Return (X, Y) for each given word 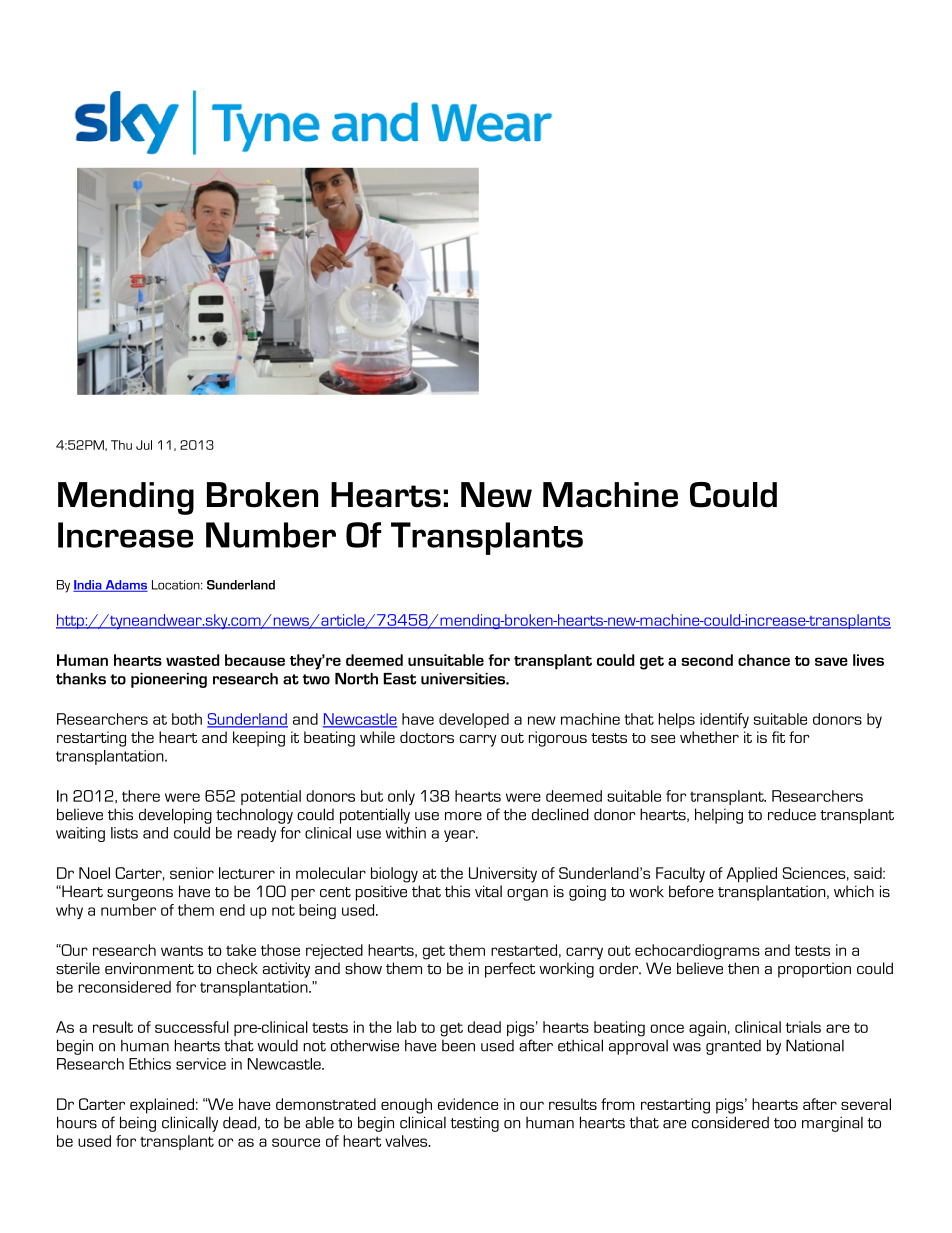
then (743, 968)
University (503, 875)
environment (149, 968)
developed (474, 720)
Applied (751, 875)
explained (162, 1106)
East (399, 679)
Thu (121, 445)
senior (192, 873)
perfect (510, 970)
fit (778, 737)
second (707, 660)
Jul (144, 445)
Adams (125, 586)
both (187, 719)
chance (764, 660)
